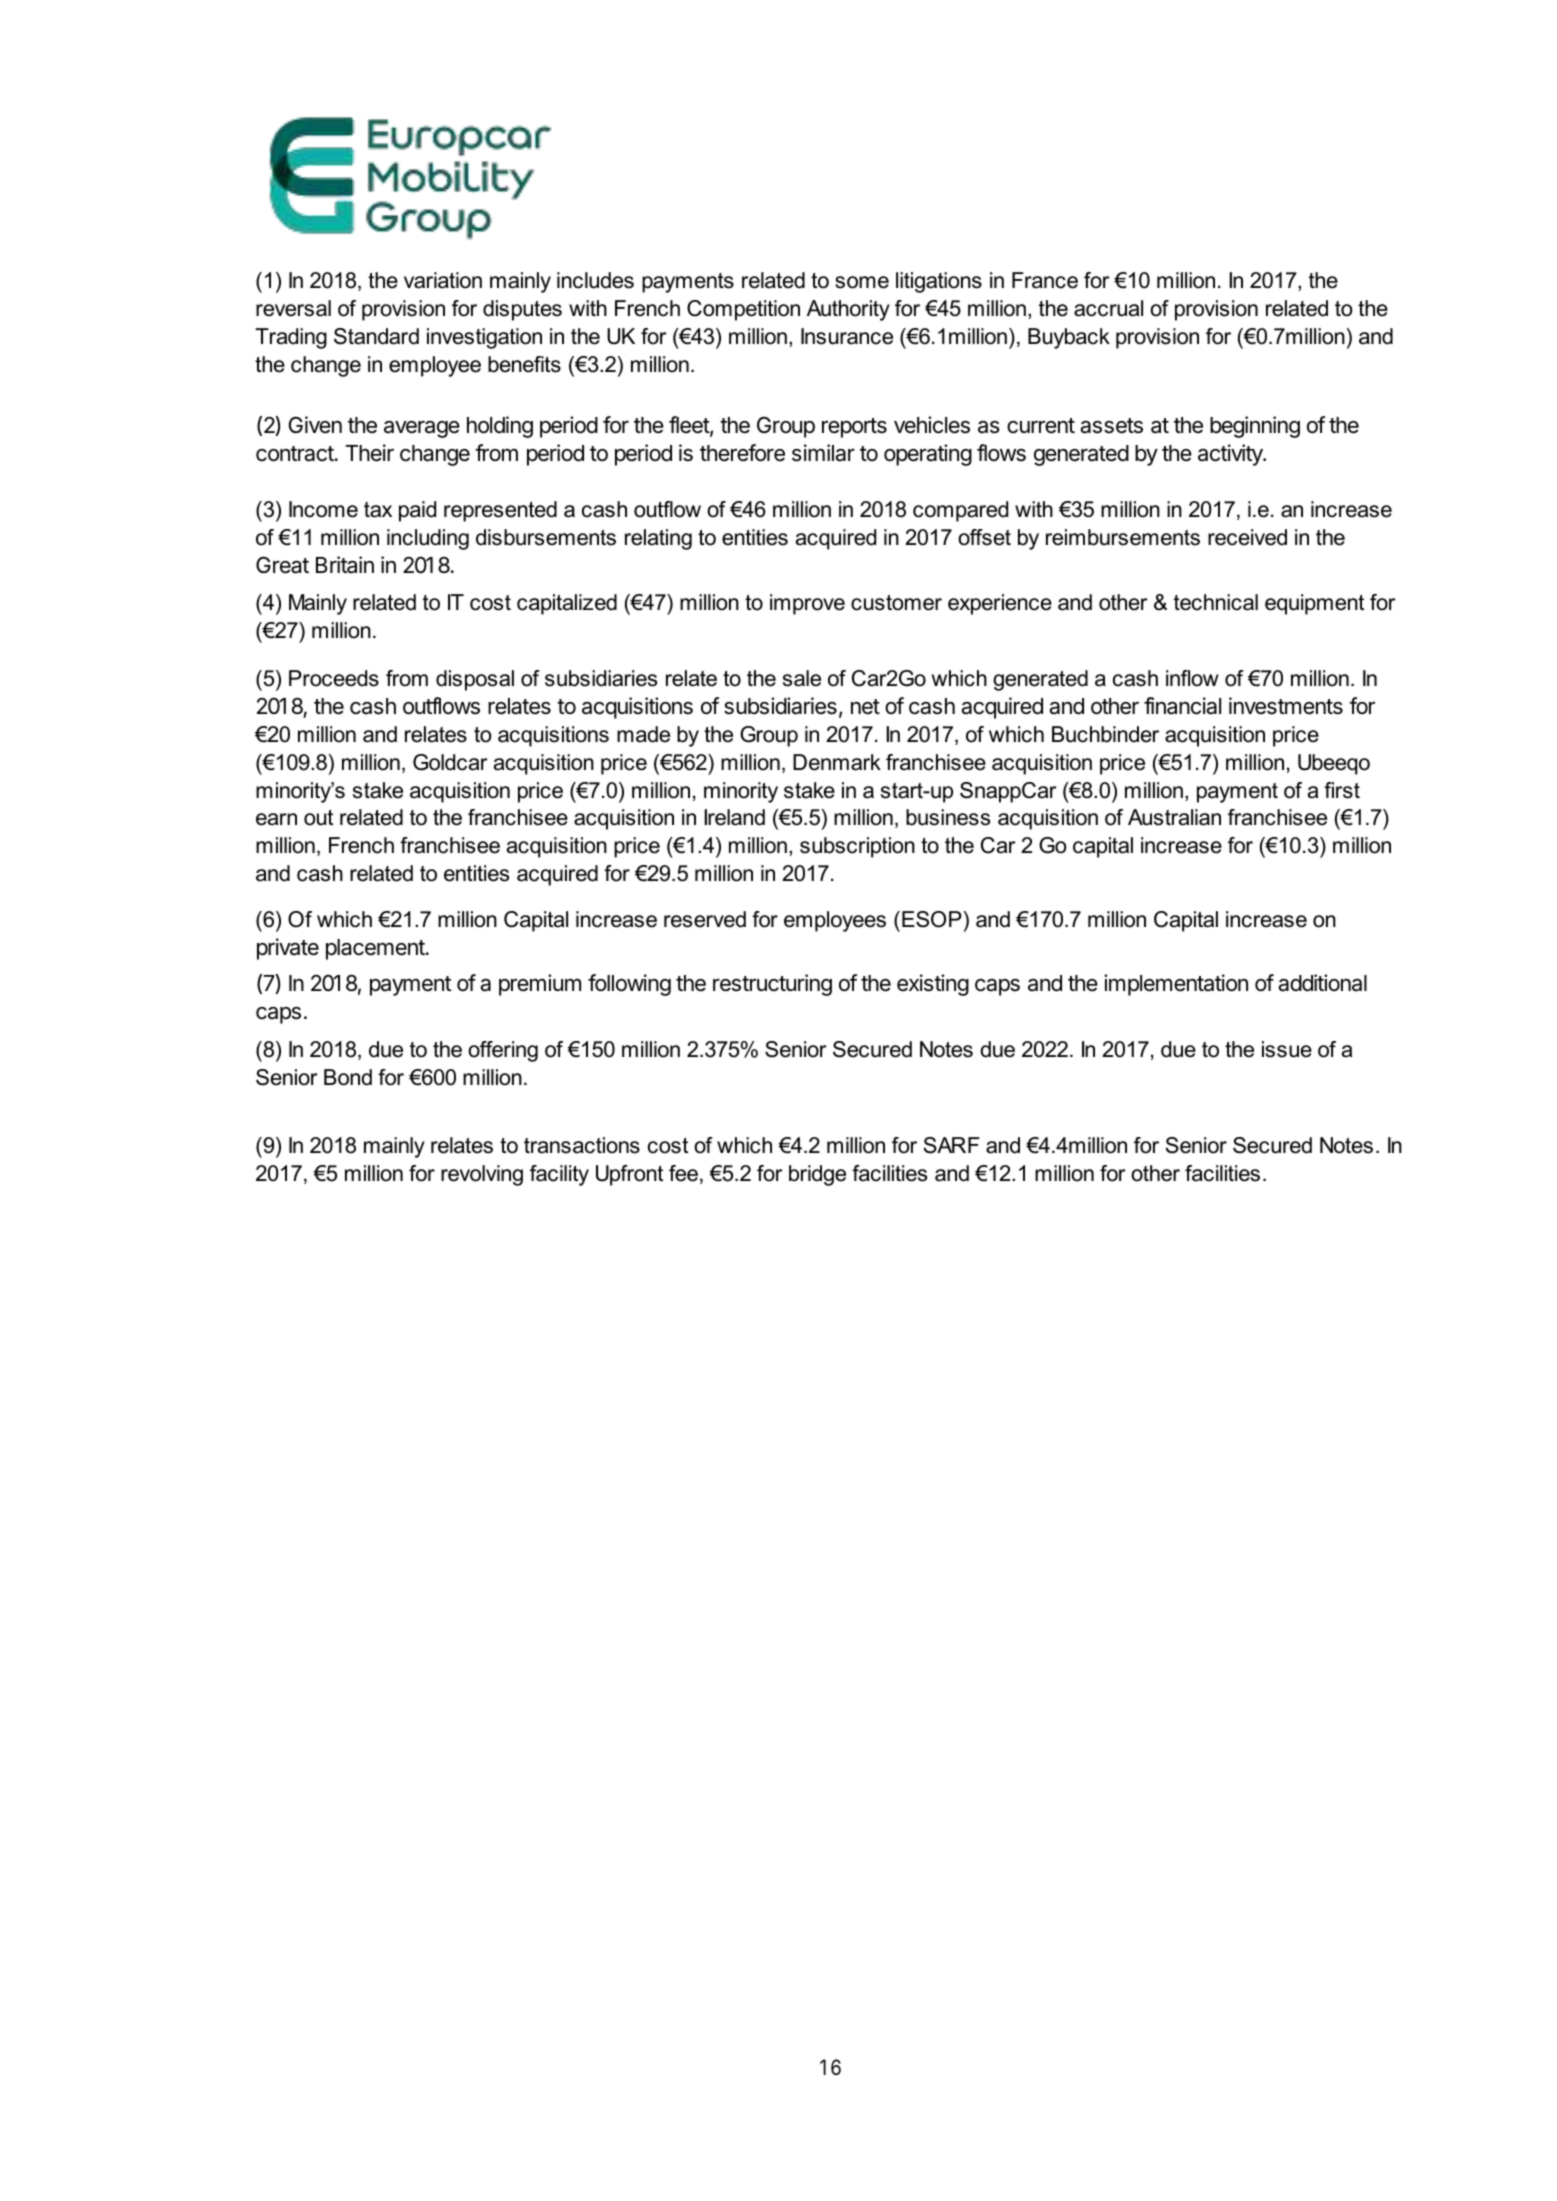 The height and width of the screenshot is (2201, 1557). What do you see at coordinates (369, 453) in the screenshot?
I see `Their` at bounding box center [369, 453].
